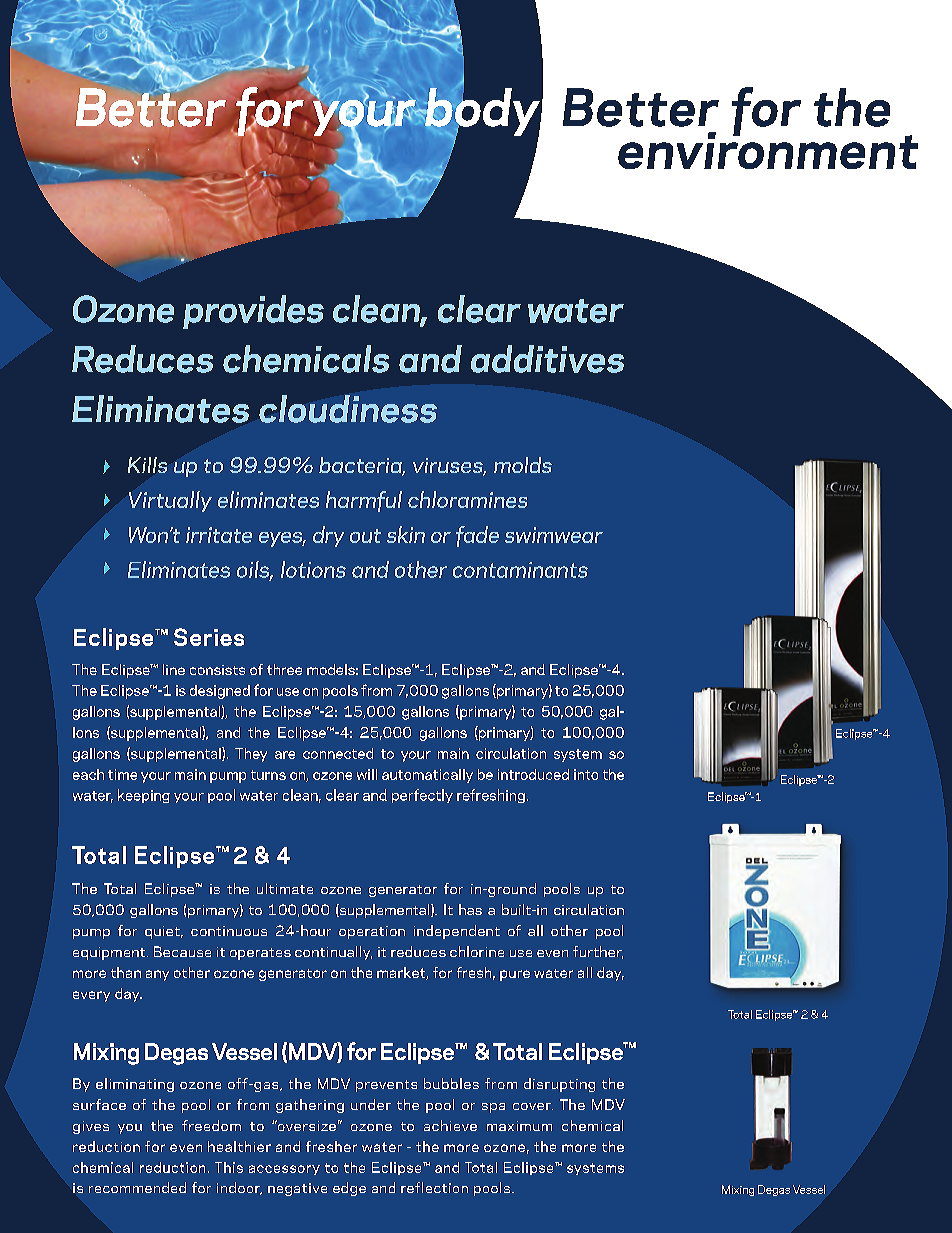 The height and width of the screenshot is (1233, 952). What do you see at coordinates (547, 359) in the screenshot?
I see `additives` at bounding box center [547, 359].
